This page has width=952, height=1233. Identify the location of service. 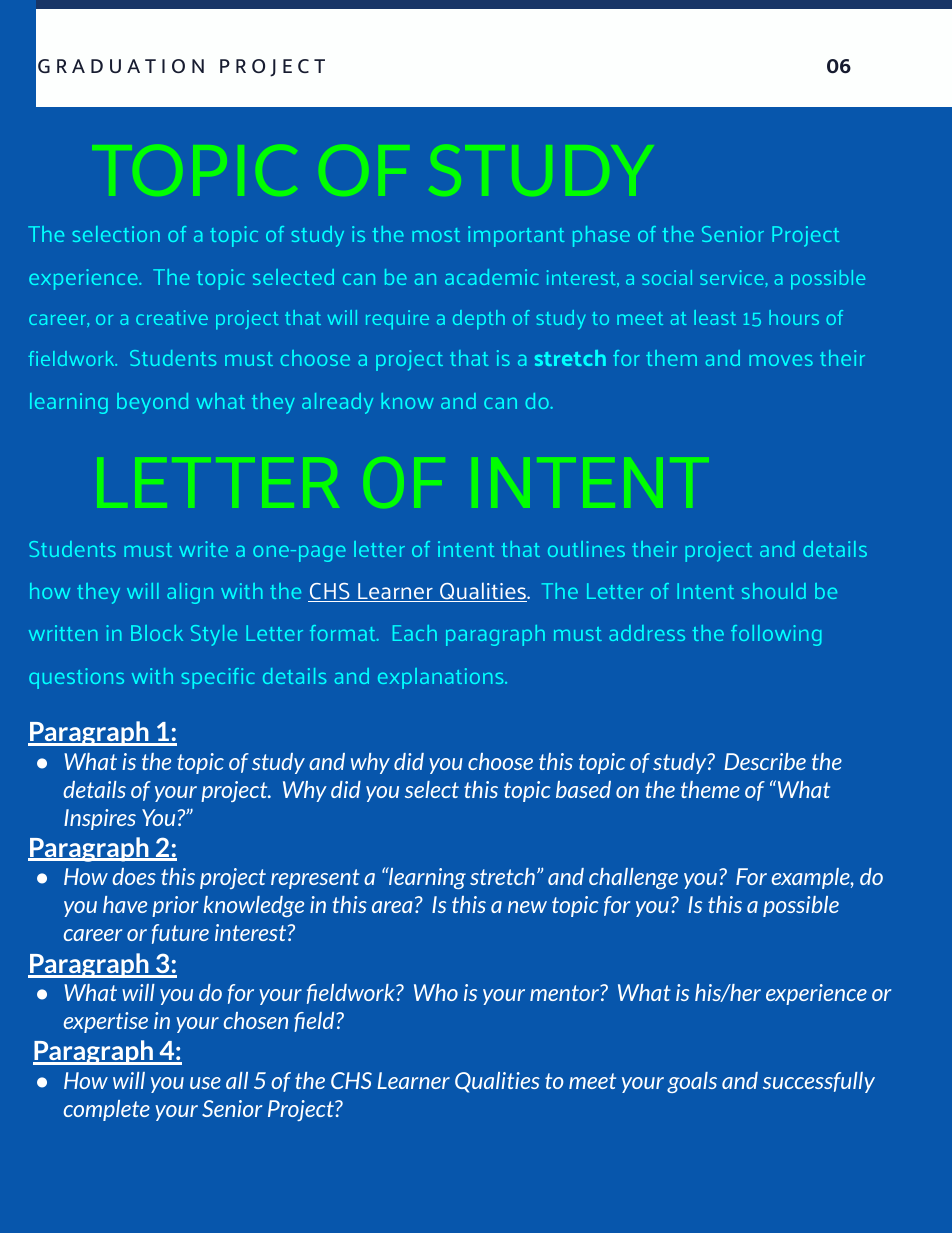
(732, 277).
